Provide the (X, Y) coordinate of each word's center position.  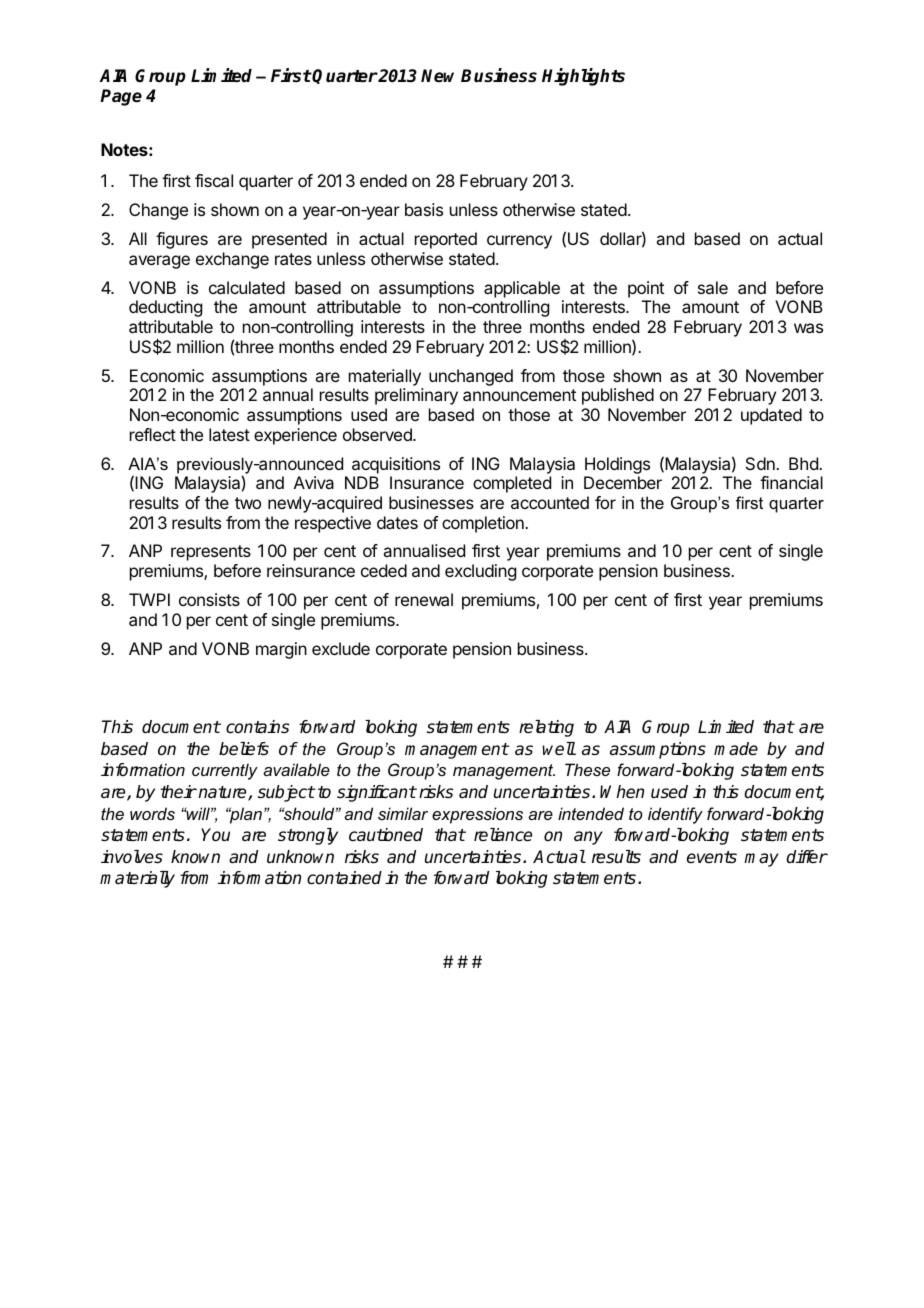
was (808, 328)
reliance (503, 835)
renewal (424, 599)
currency (519, 242)
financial (791, 482)
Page (121, 97)
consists (209, 599)
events (712, 857)
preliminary (416, 396)
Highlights (583, 77)
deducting (165, 308)
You (215, 835)
